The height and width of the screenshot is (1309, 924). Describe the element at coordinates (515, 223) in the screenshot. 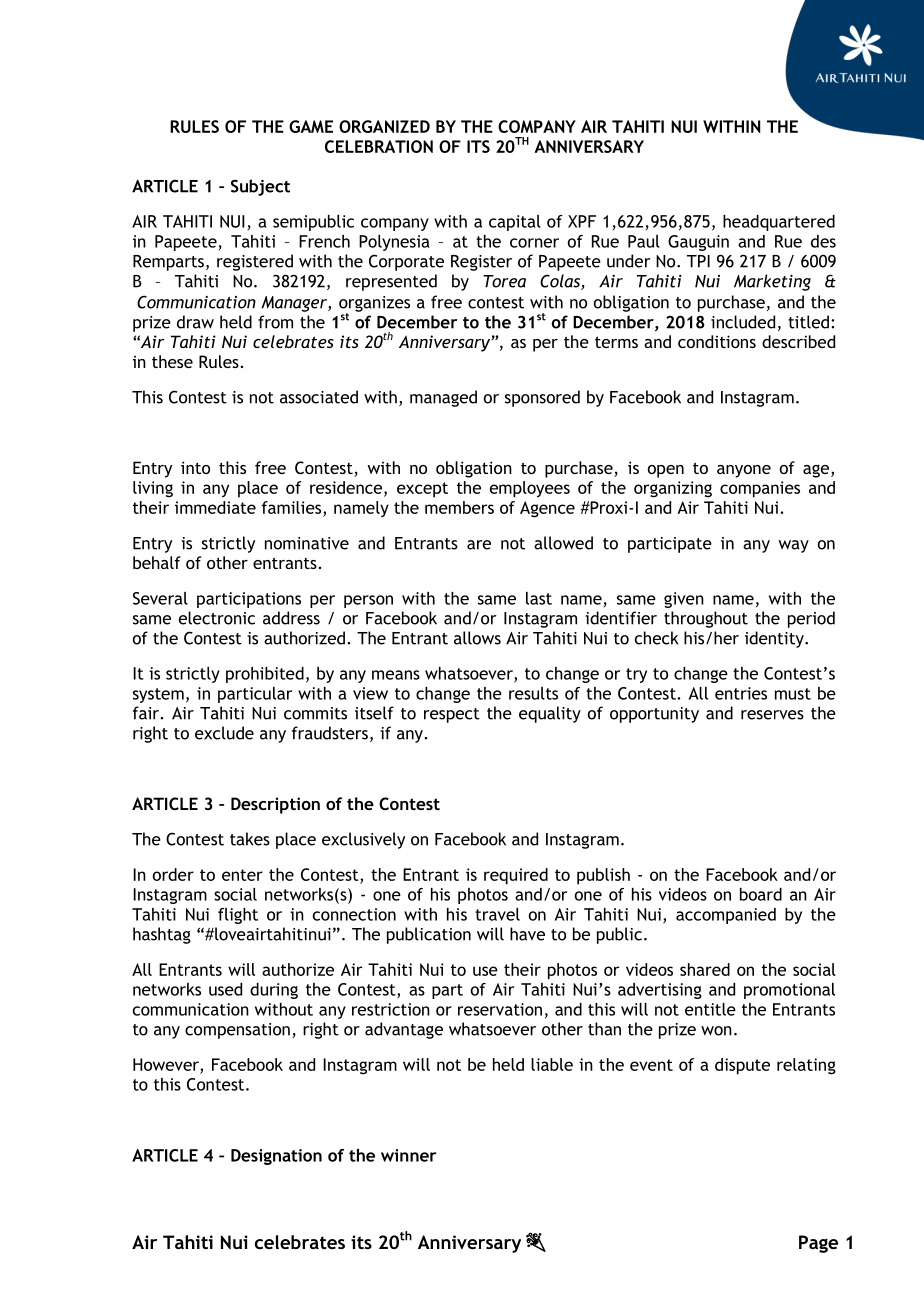

I see `capital` at that location.
